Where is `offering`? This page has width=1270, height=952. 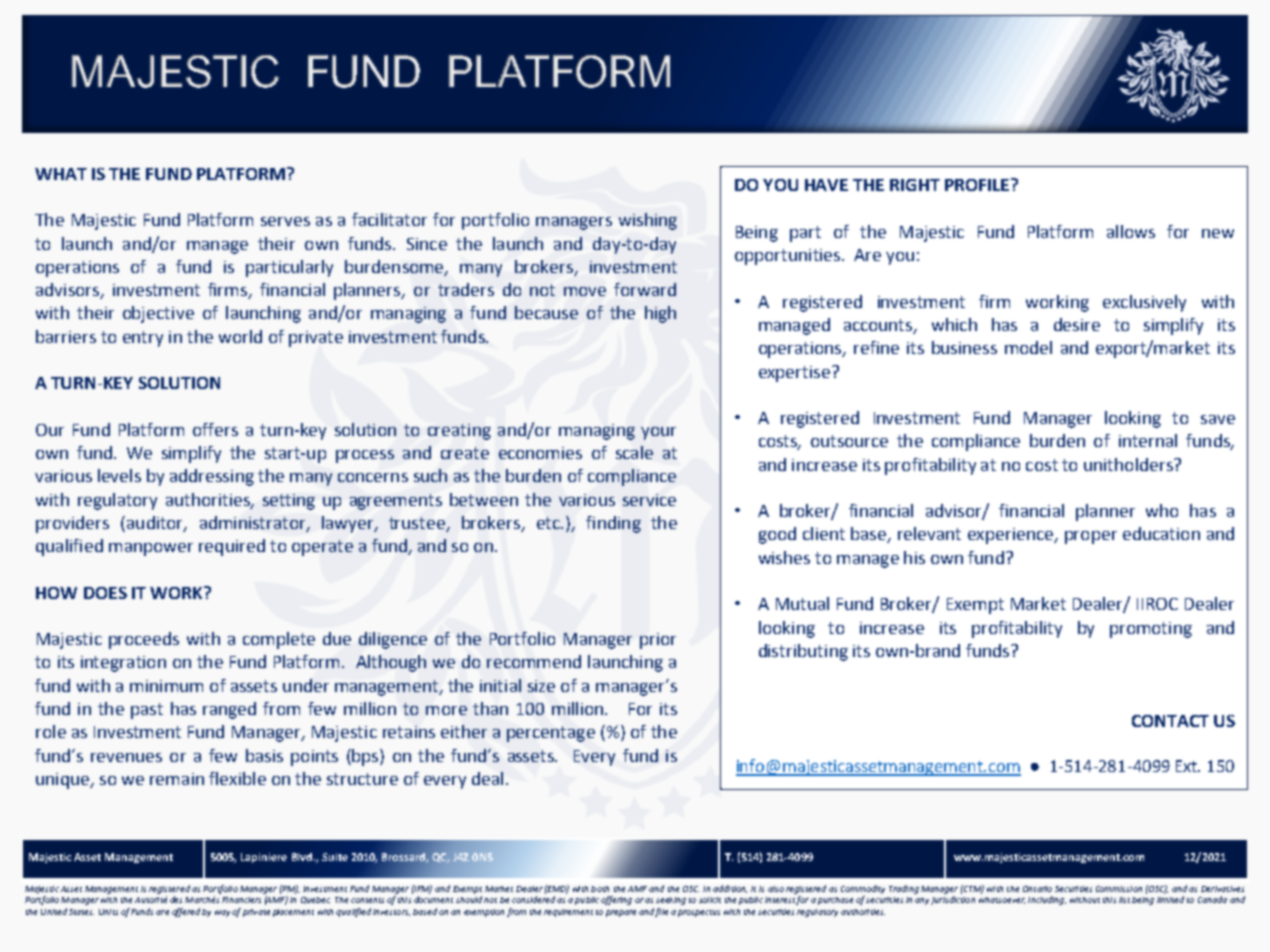 offering is located at coordinates (616, 900).
